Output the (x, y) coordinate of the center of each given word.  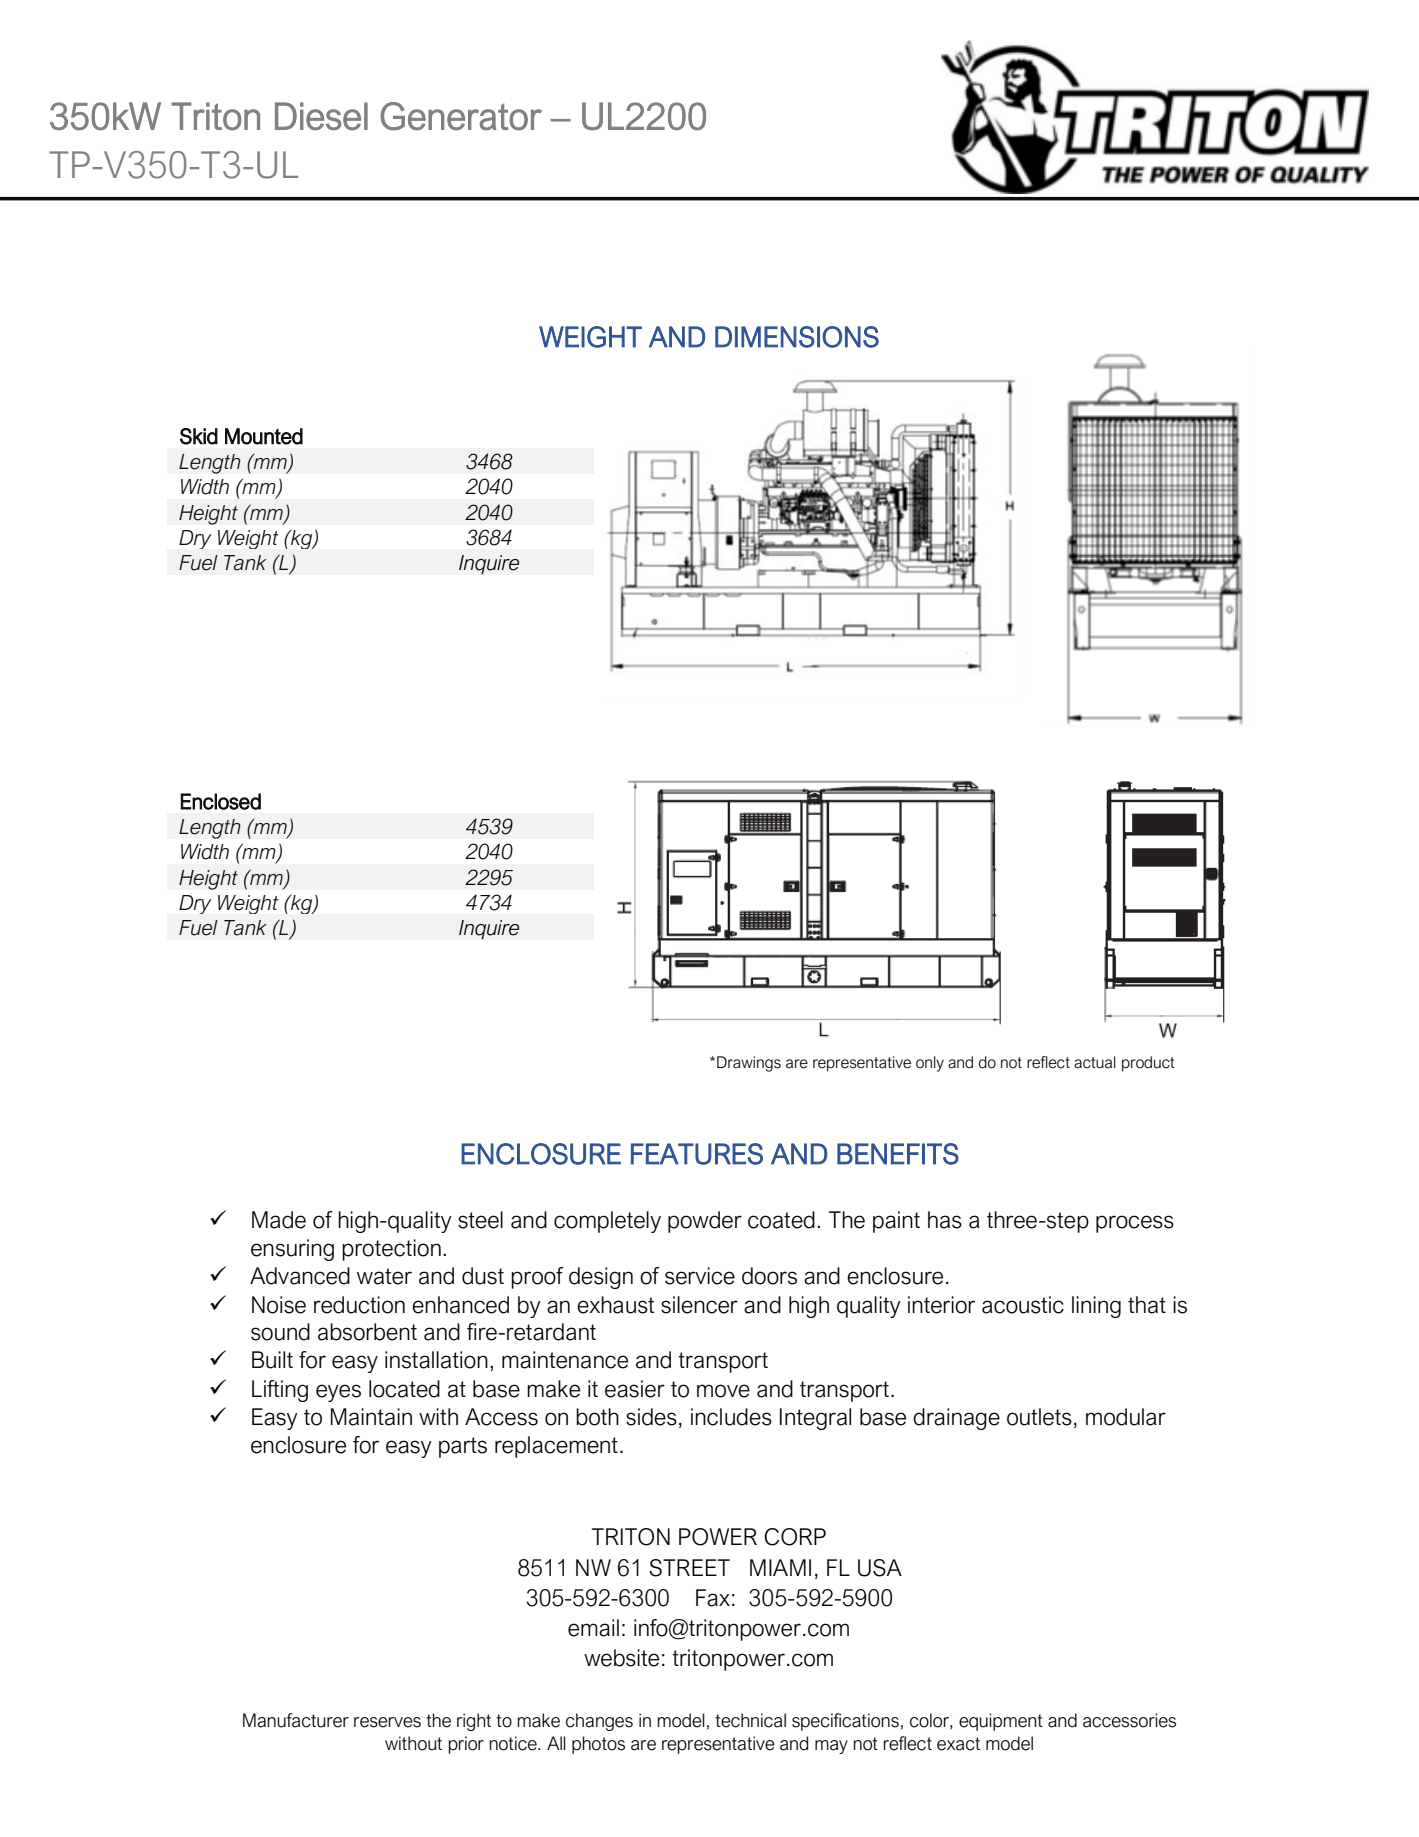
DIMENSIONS (797, 337)
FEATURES (697, 1154)
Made (279, 1220)
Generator (461, 116)
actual (1095, 1062)
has (945, 1220)
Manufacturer (296, 1720)
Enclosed (220, 801)
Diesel (321, 116)
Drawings (749, 1064)
